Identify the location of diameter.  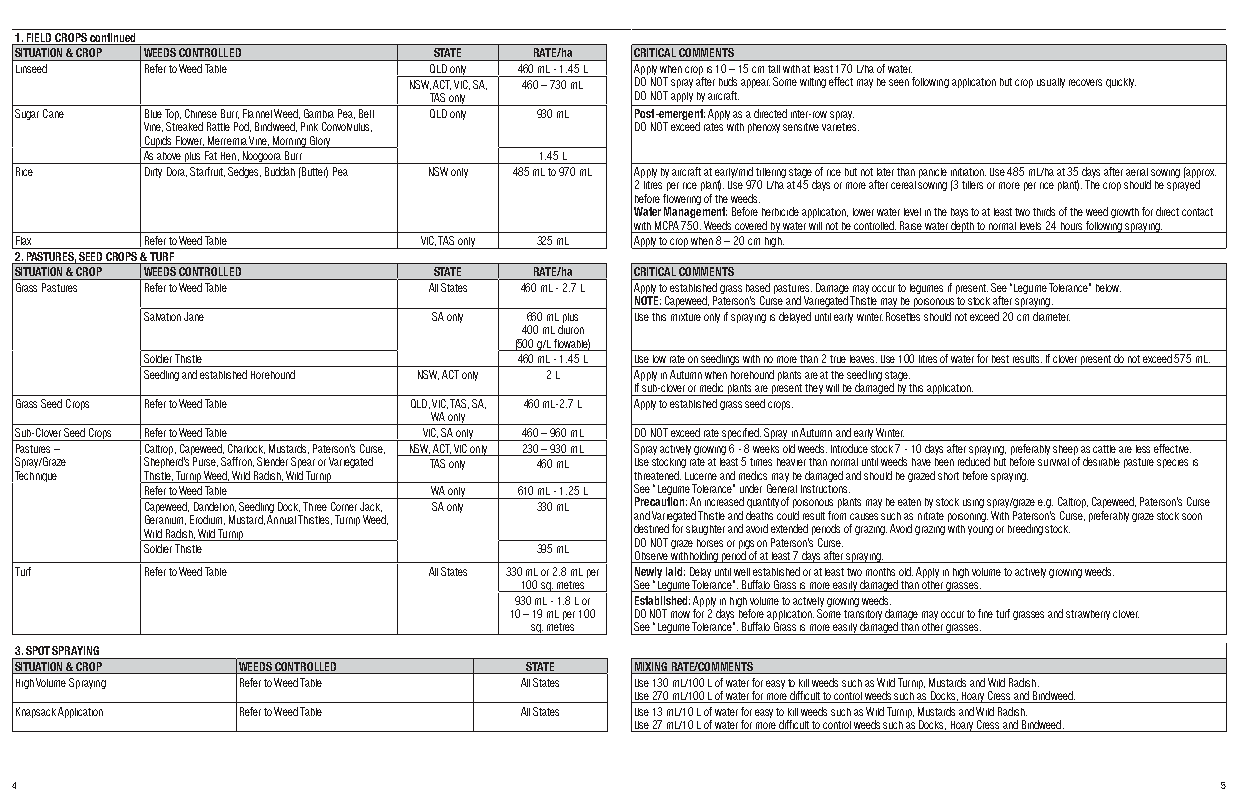
(1051, 316).
